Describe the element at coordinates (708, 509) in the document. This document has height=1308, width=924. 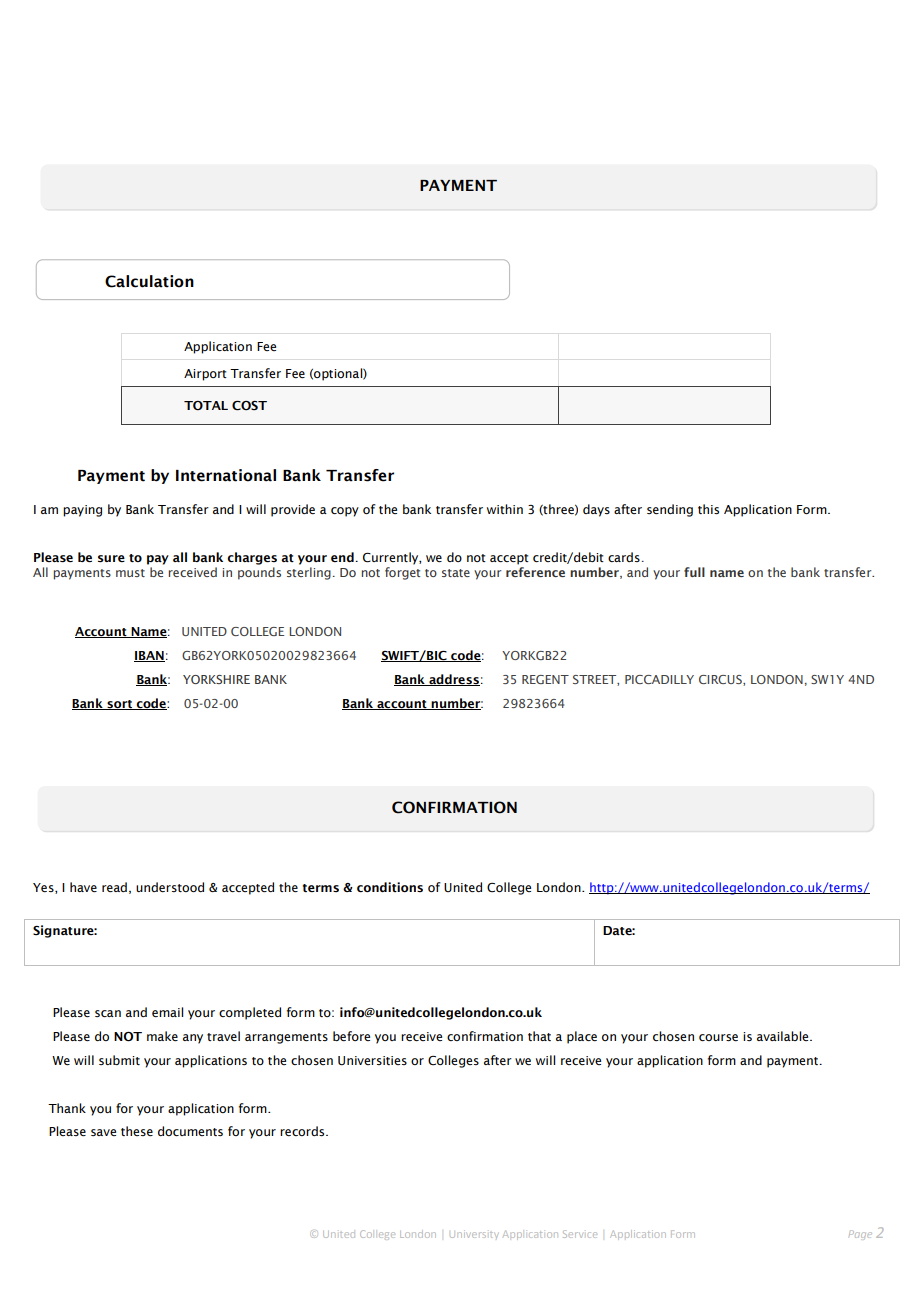
I see `this` at that location.
